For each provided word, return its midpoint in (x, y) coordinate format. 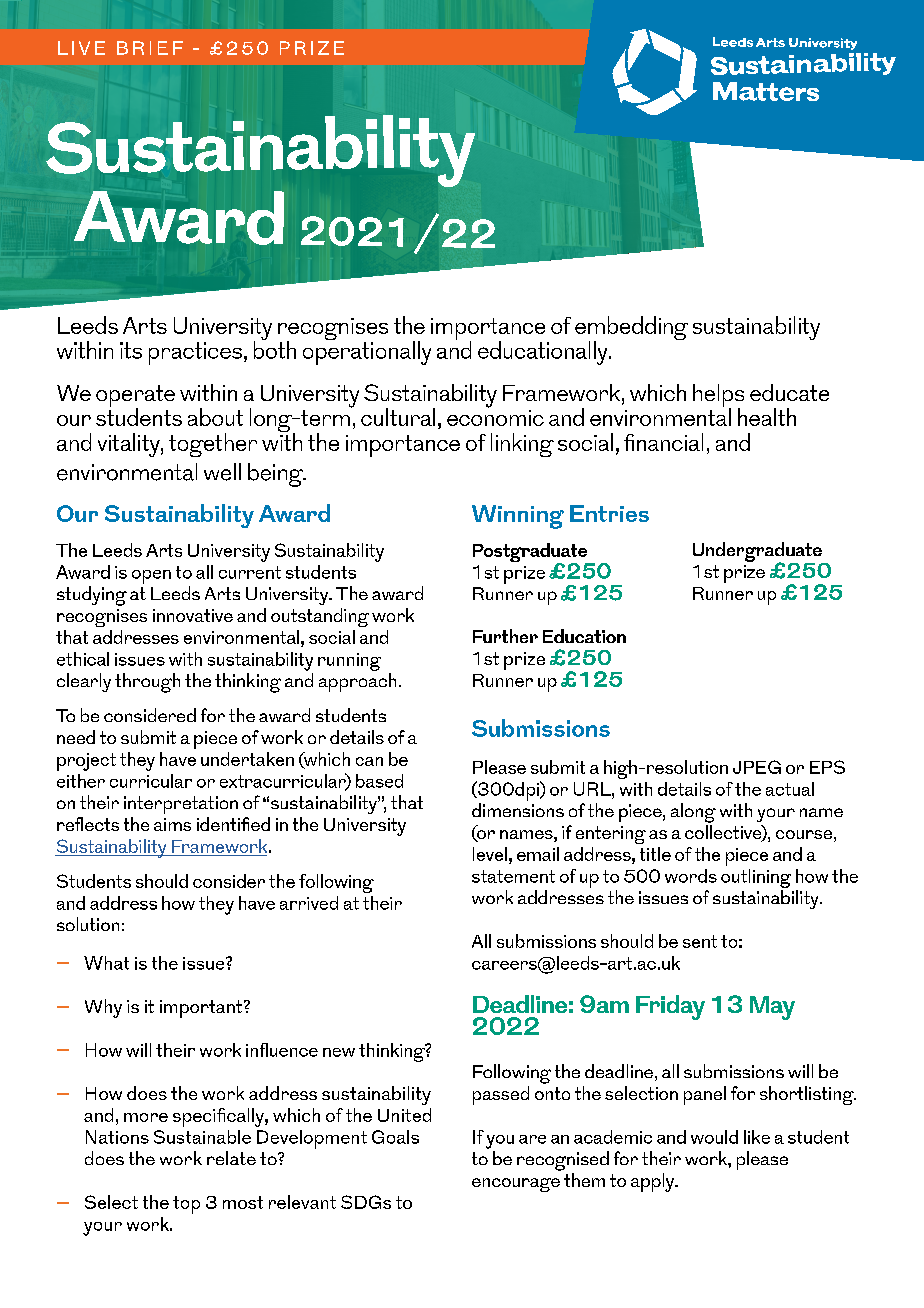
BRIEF (150, 48)
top (186, 1205)
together (213, 445)
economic (495, 416)
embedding (631, 329)
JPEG (757, 767)
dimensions (518, 810)
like (757, 1137)
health (767, 417)
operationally (367, 352)
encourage (516, 1185)
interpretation (181, 805)
